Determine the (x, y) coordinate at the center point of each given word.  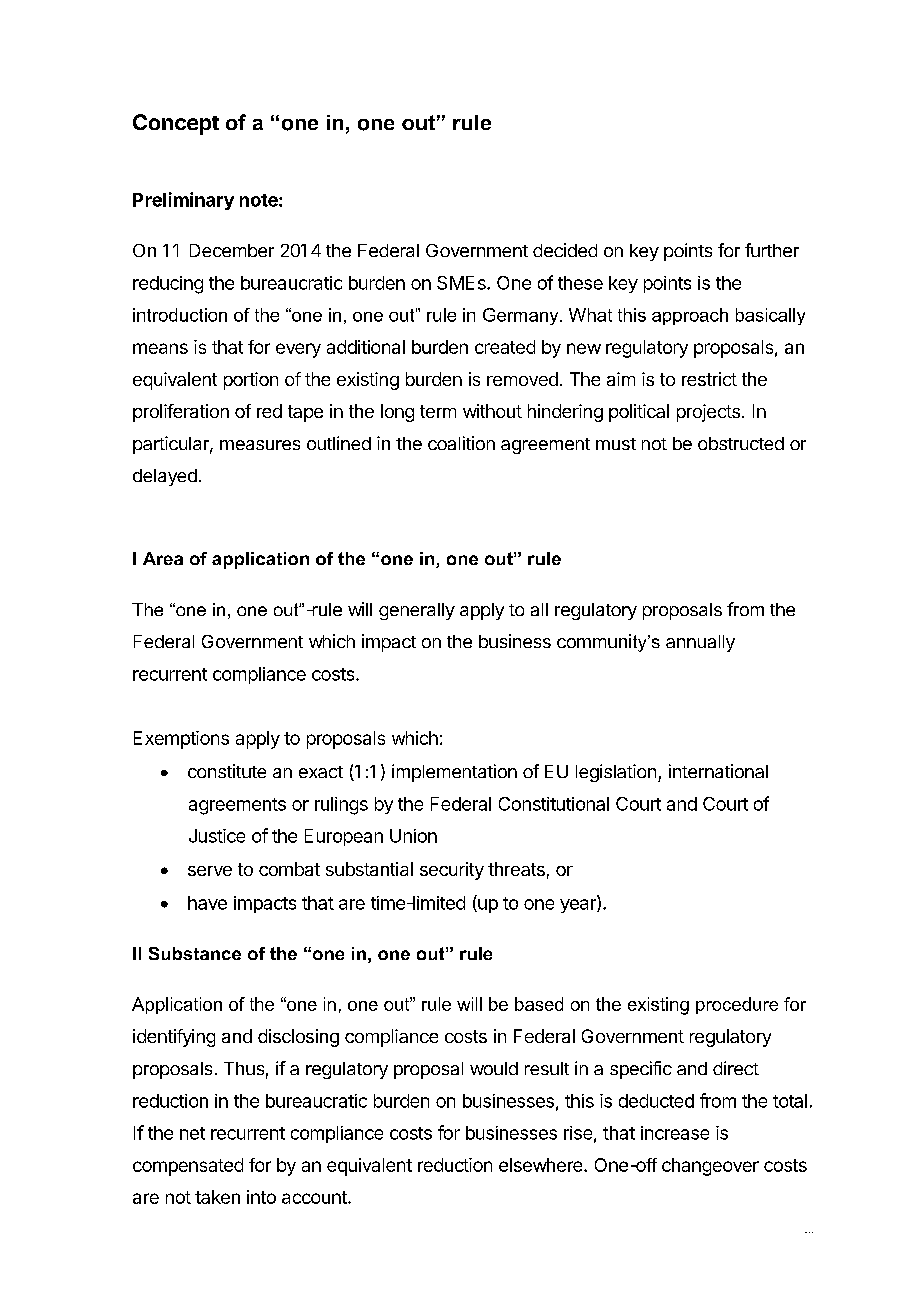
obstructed (741, 443)
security (452, 871)
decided (565, 250)
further (772, 250)
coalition (461, 443)
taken (217, 1197)
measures (260, 445)
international (718, 771)
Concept (176, 124)
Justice (217, 836)
